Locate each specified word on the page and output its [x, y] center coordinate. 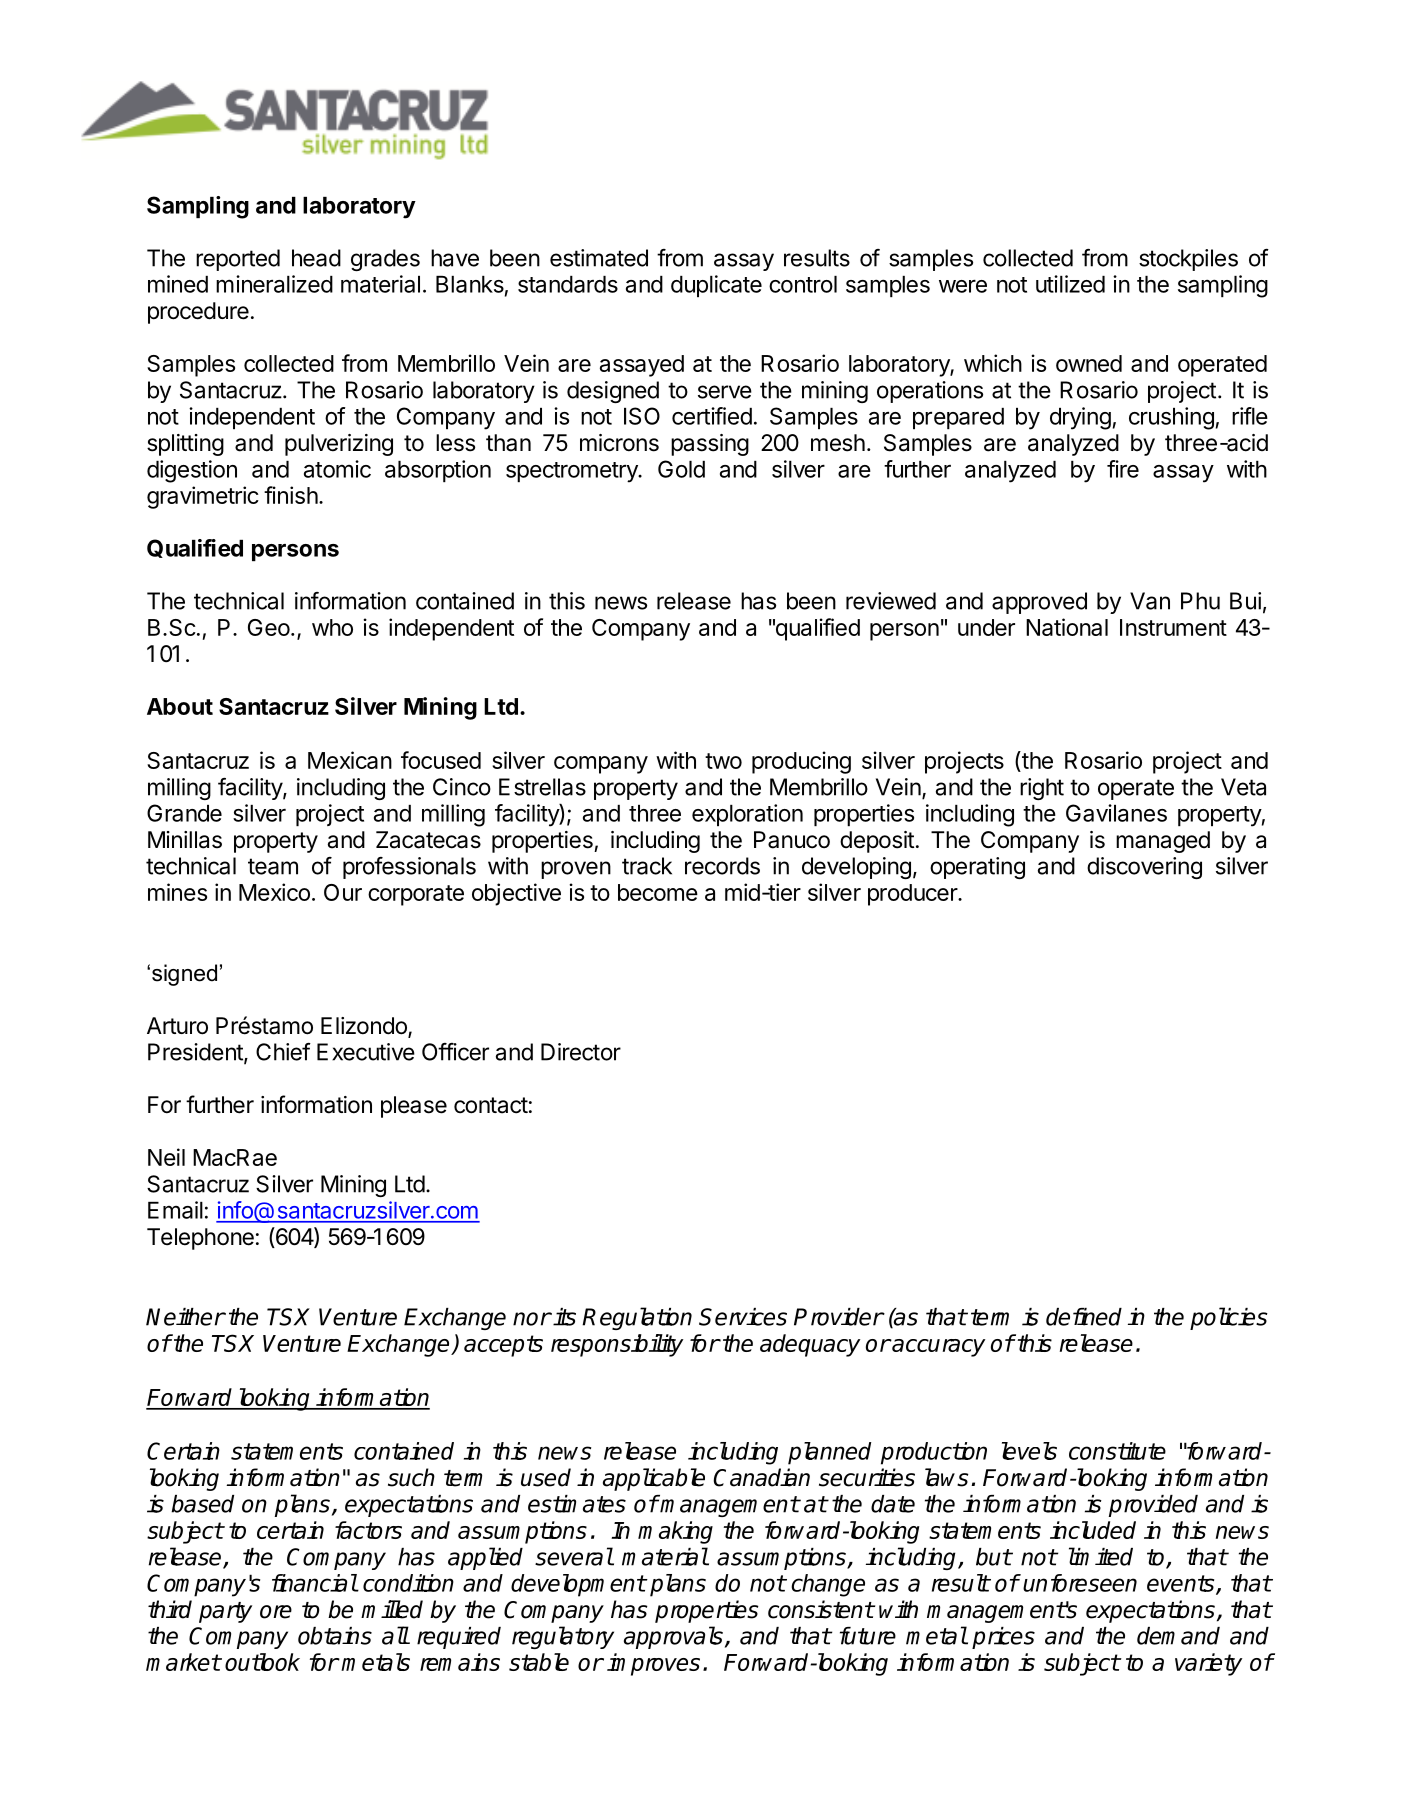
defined [1084, 1317]
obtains [335, 1636]
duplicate [716, 286]
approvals [673, 1637]
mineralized [274, 284]
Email [175, 1210]
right [1042, 789]
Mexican [350, 760]
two [723, 761]
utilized [1070, 284]
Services [743, 1317]
